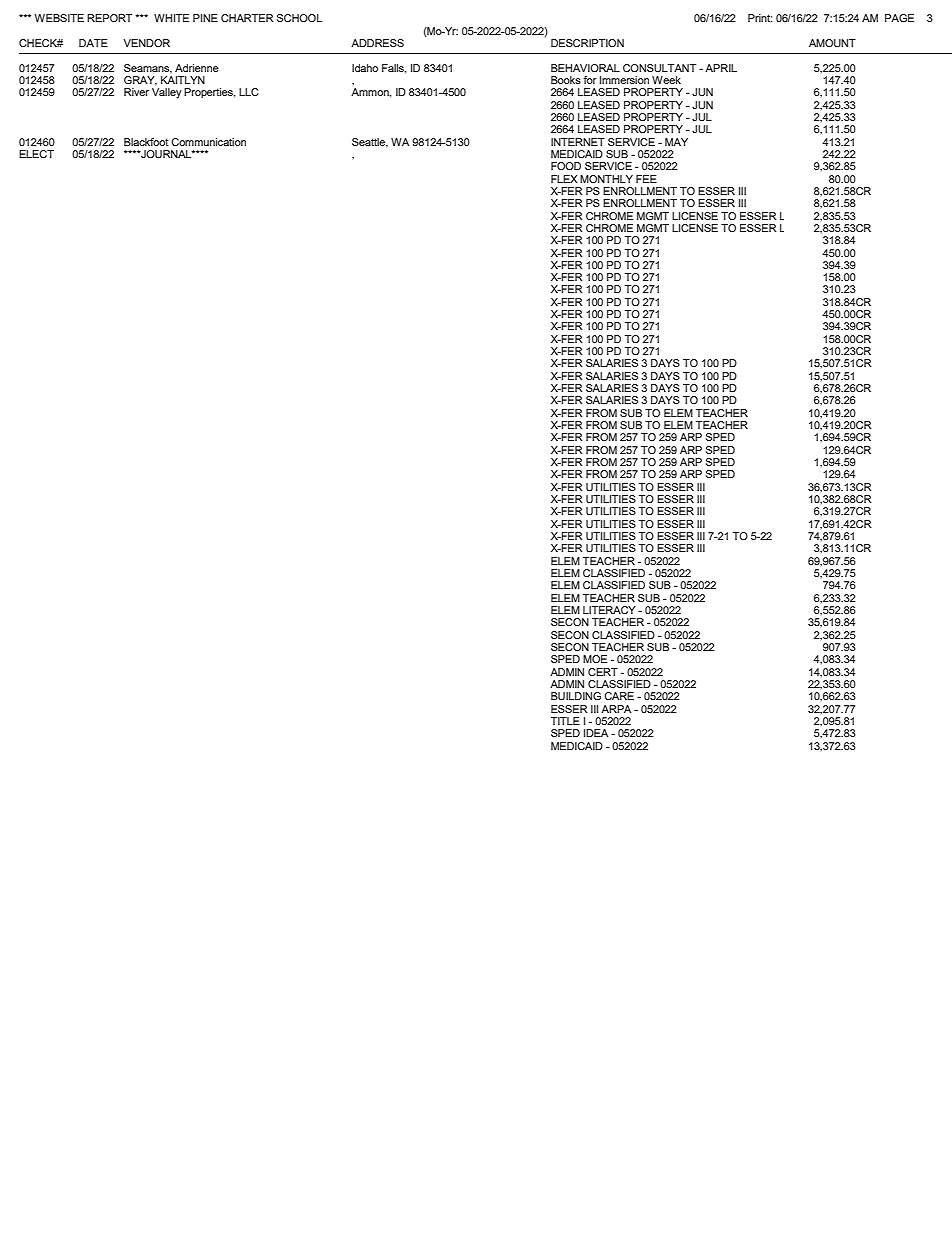 The image size is (952, 1233). I want to click on CERT, so click(603, 672).
